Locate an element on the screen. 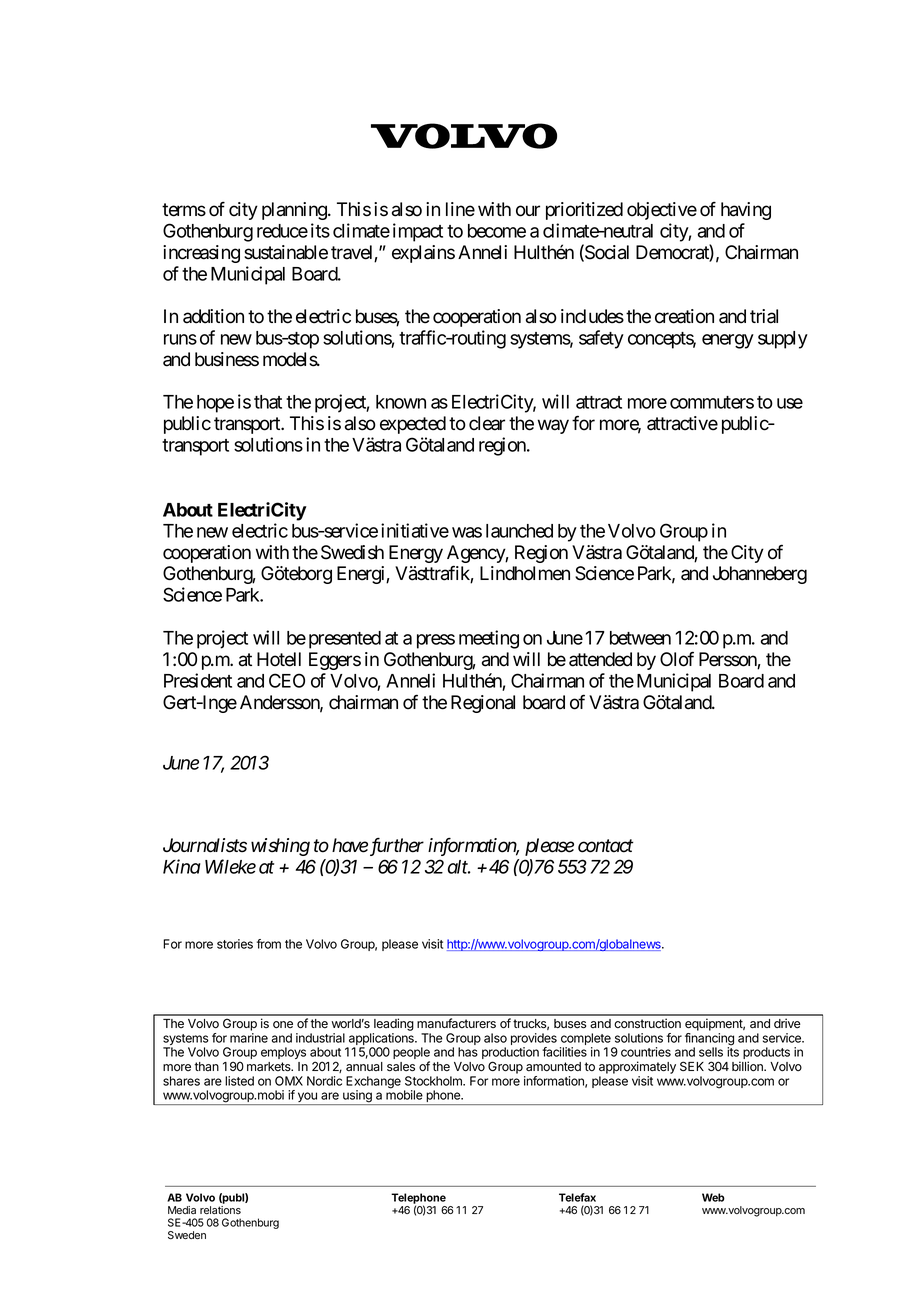  Swedish is located at coordinates (352, 552).
